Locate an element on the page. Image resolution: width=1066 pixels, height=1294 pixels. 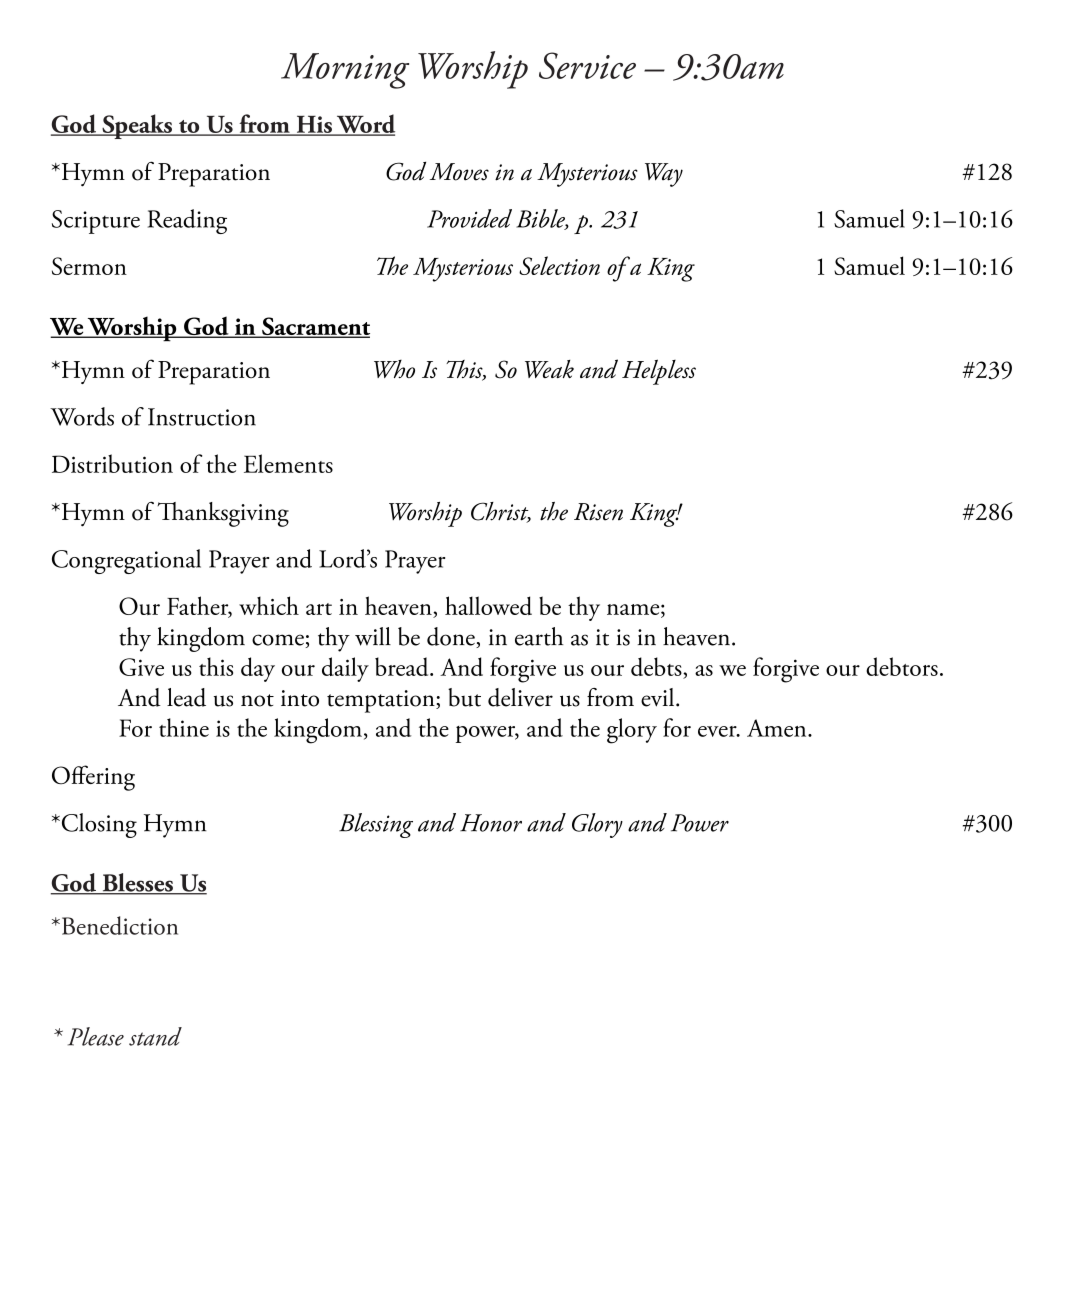
Risen is located at coordinates (598, 512).
